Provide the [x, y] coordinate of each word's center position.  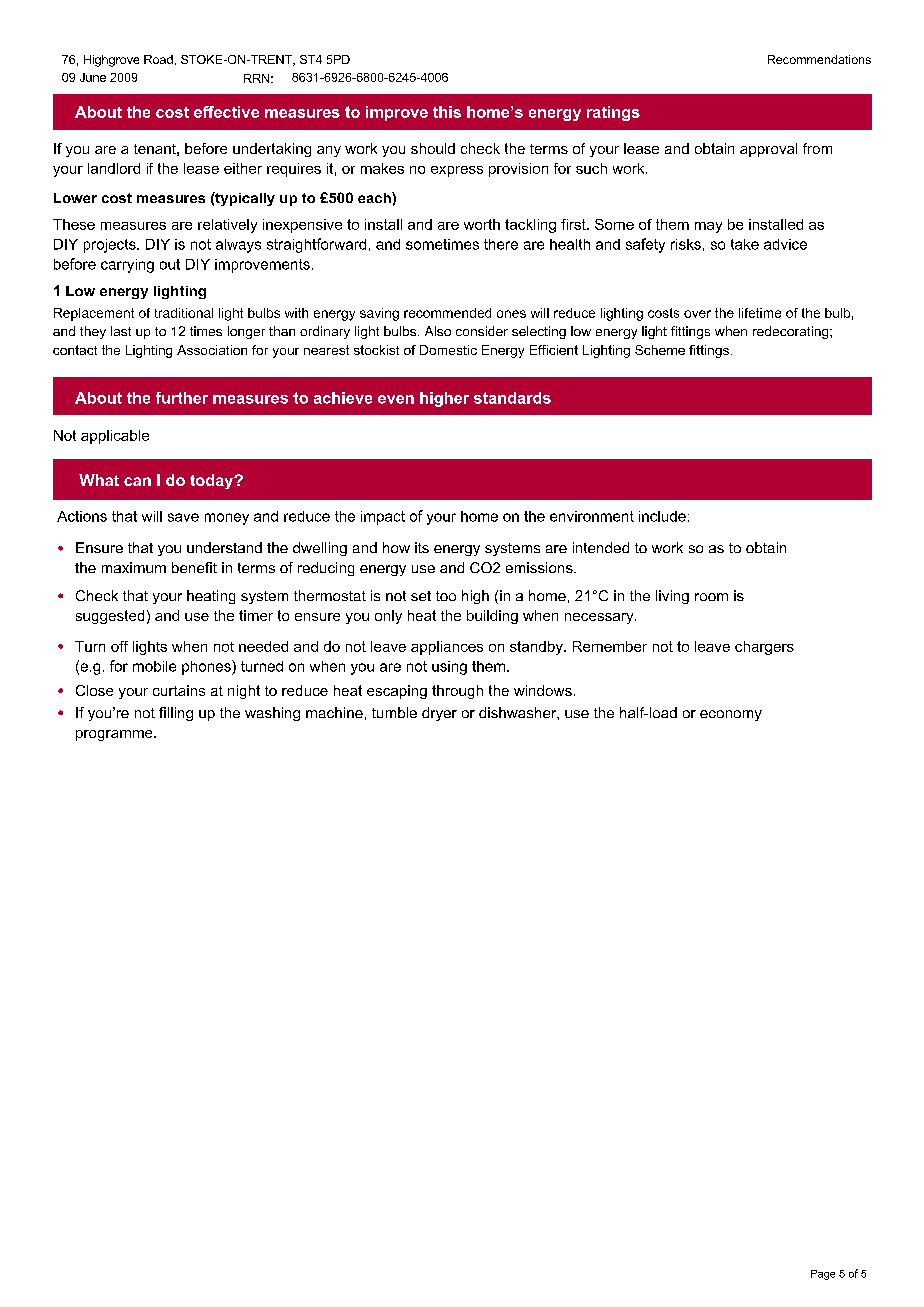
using [449, 668]
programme [115, 735]
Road [158, 59]
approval [768, 150]
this [447, 112]
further [182, 398]
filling [176, 714]
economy [731, 715]
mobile [154, 666]
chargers [764, 648]
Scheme [660, 350]
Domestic [448, 350]
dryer [439, 714]
